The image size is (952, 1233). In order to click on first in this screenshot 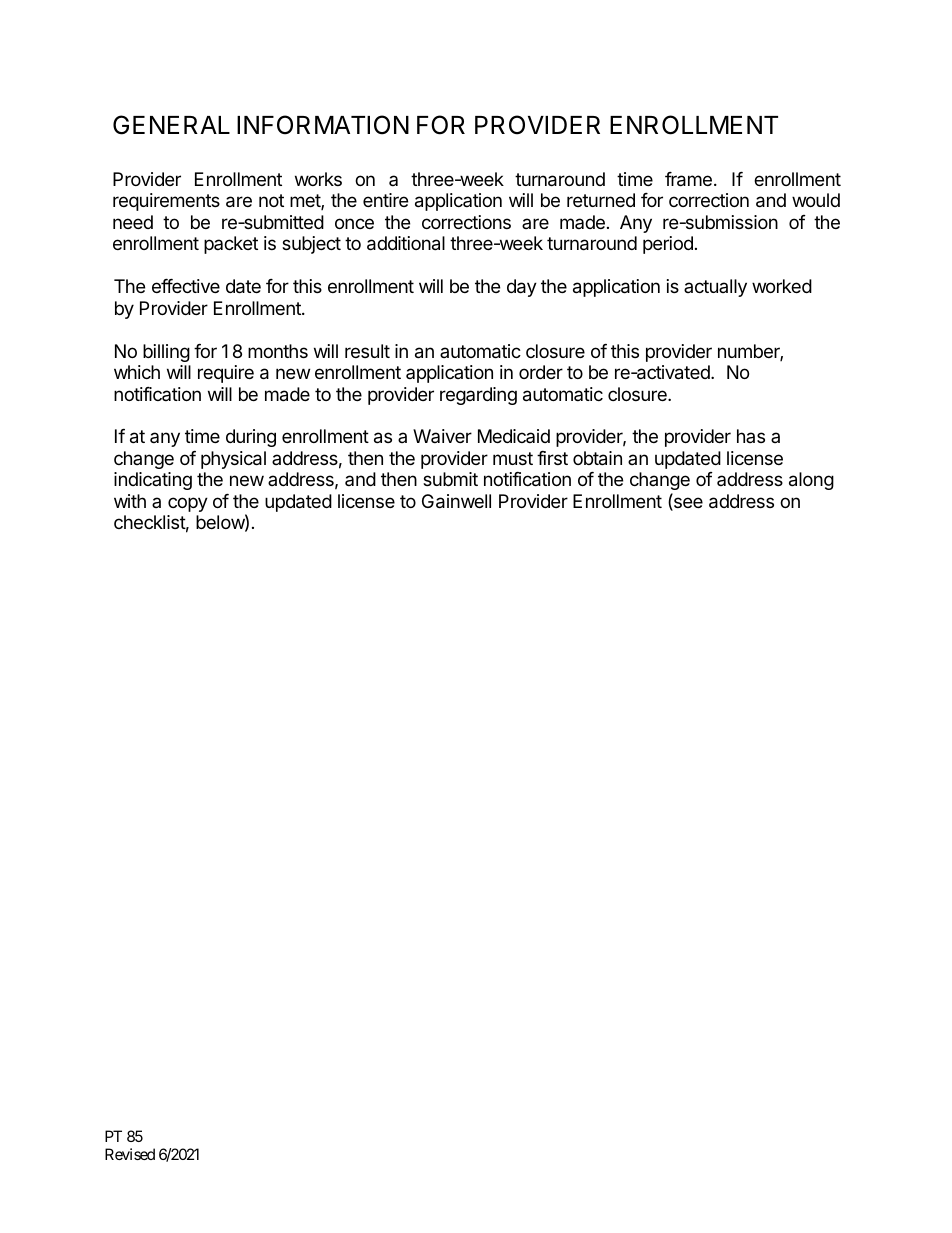, I will do `click(552, 458)`.
